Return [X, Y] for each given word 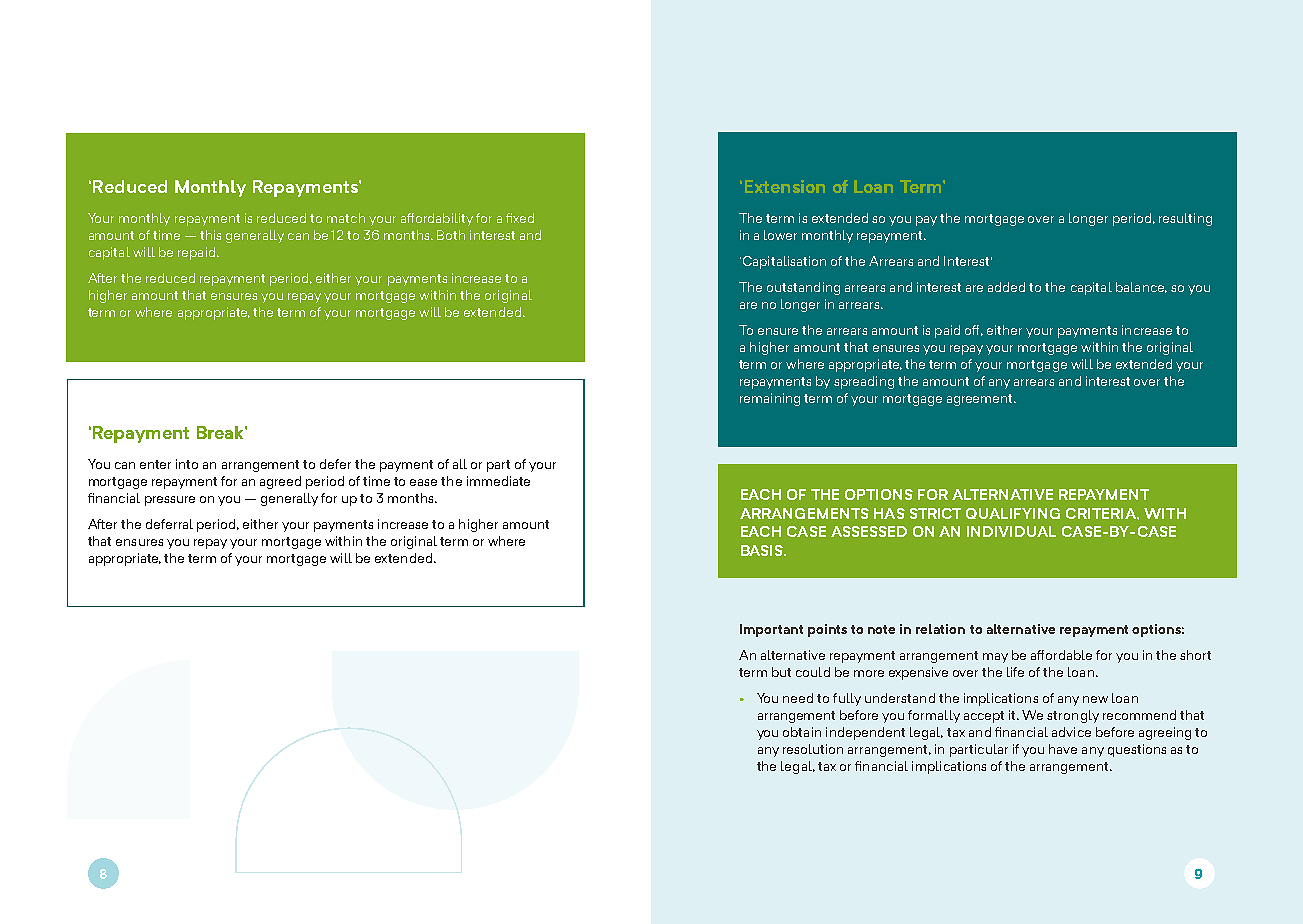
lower [780, 235]
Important [771, 630]
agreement [981, 400]
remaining [770, 399]
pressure [170, 501]
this [210, 235]
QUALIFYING [1013, 513]
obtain [802, 732]
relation [940, 629]
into [187, 464]
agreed [280, 482]
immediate [498, 481]
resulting [1185, 219]
